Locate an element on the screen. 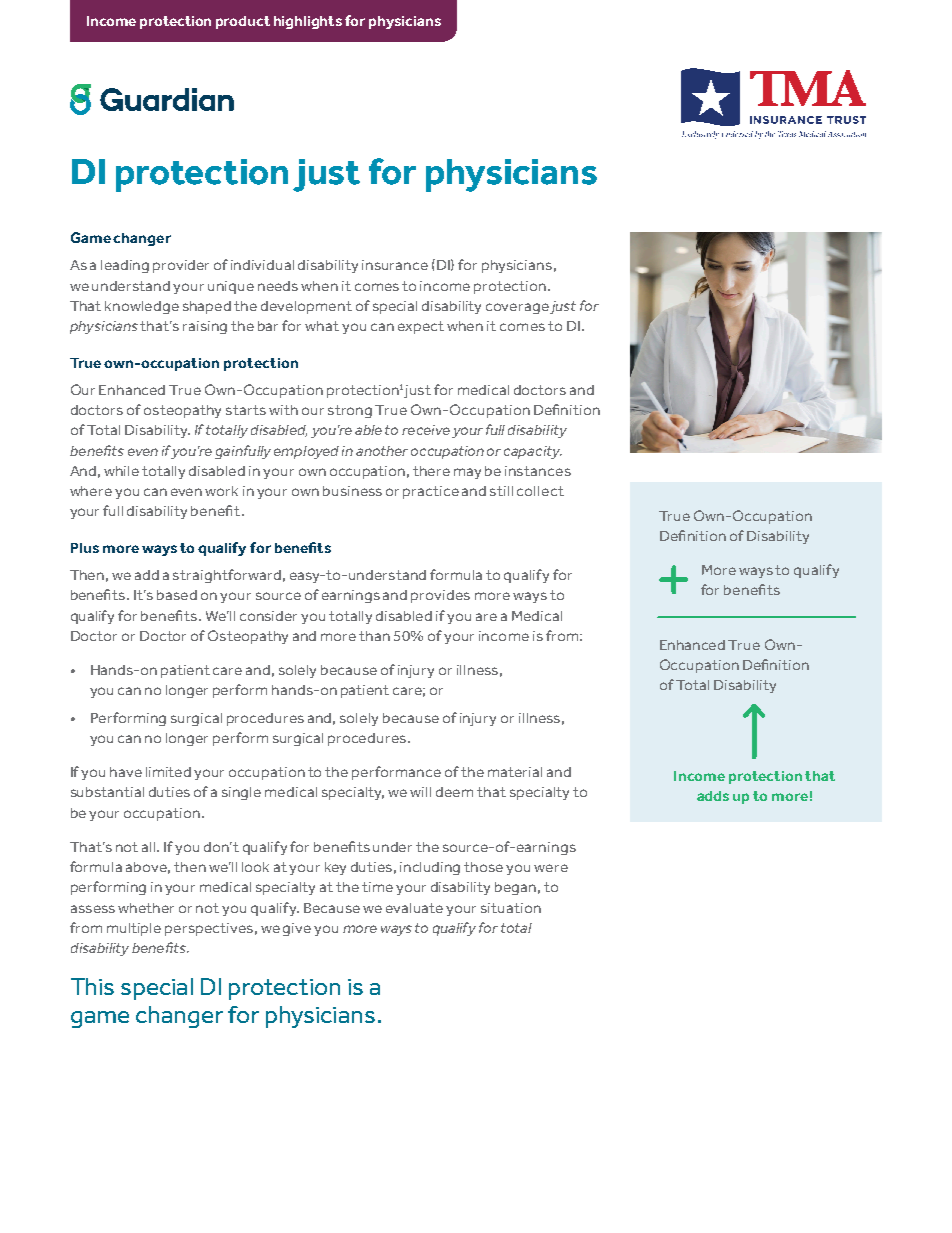 This screenshot has height=1233, width=952. product is located at coordinates (243, 22).
